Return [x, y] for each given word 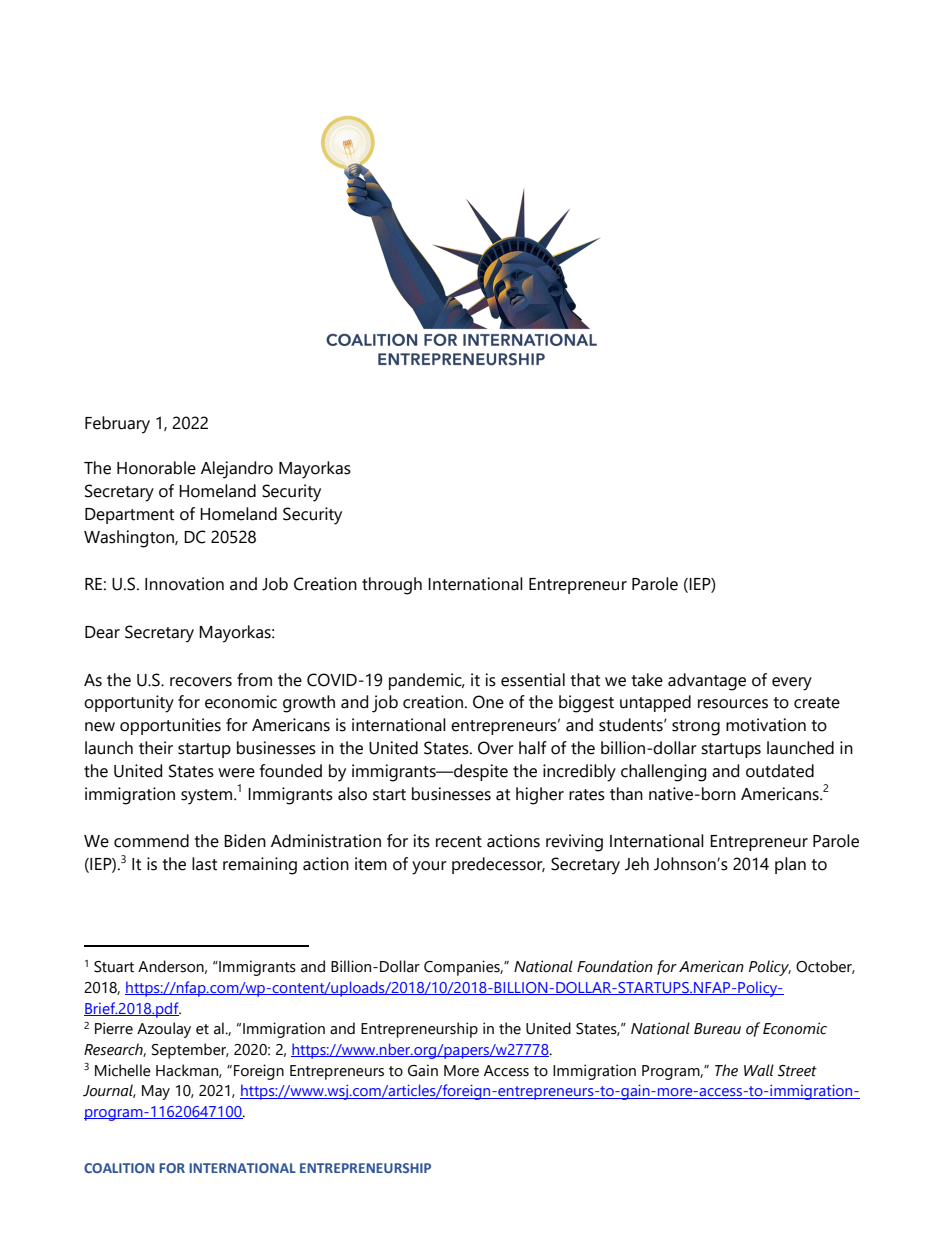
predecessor [498, 865]
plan [790, 865]
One [488, 702]
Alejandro [237, 470]
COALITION [119, 1168]
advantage [707, 682]
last [204, 864]
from [254, 680]
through [392, 586]
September [190, 1051]
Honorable [156, 468]
